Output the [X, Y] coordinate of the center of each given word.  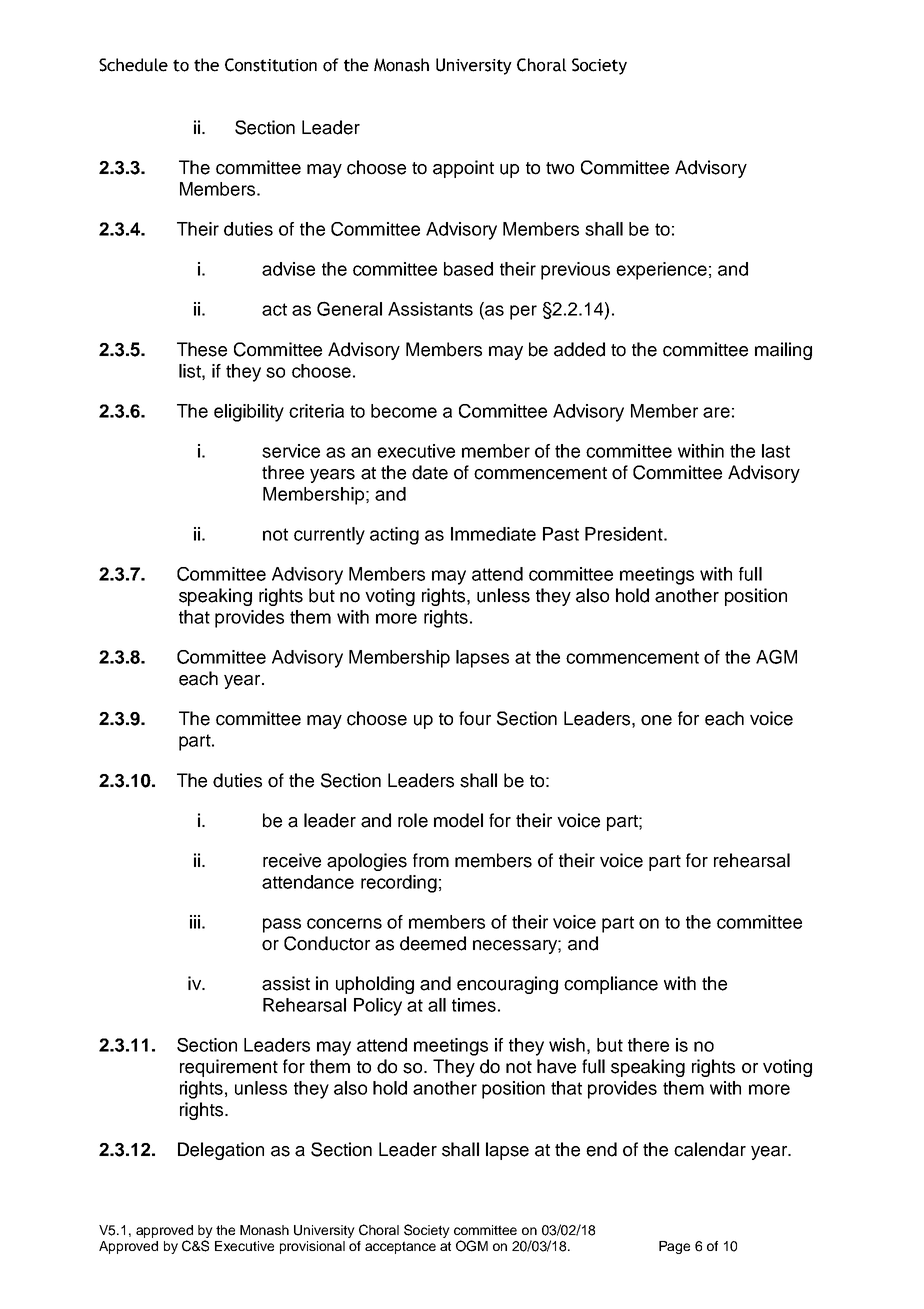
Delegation [221, 1151]
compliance [611, 985]
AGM [776, 656]
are [716, 412]
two [560, 168]
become [404, 411]
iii [195, 922]
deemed [433, 943]
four [475, 718]
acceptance [400, 1247]
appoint [463, 169]
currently [329, 536]
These [202, 349]
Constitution [271, 65]
